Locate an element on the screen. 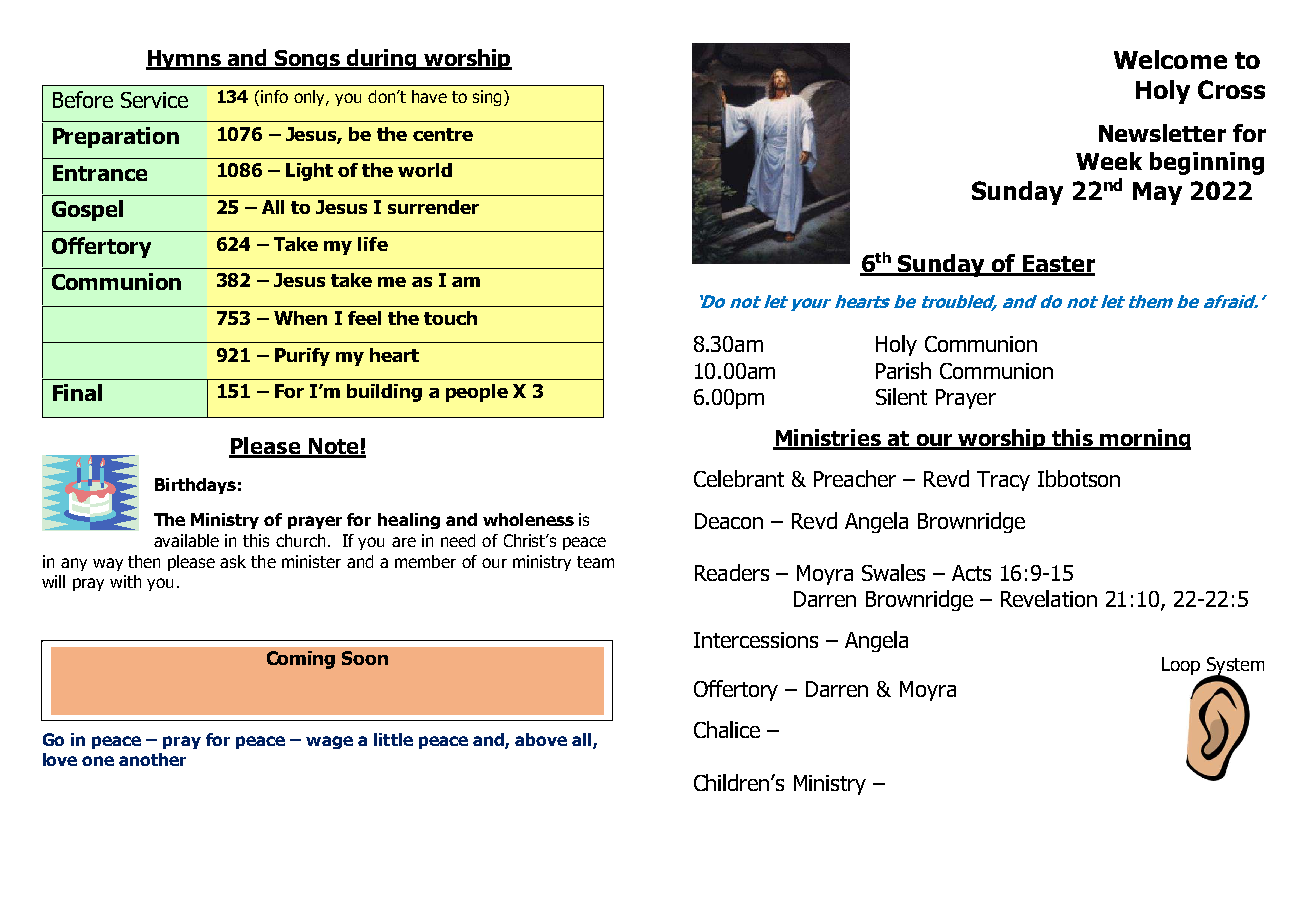  available is located at coordinates (186, 540).
